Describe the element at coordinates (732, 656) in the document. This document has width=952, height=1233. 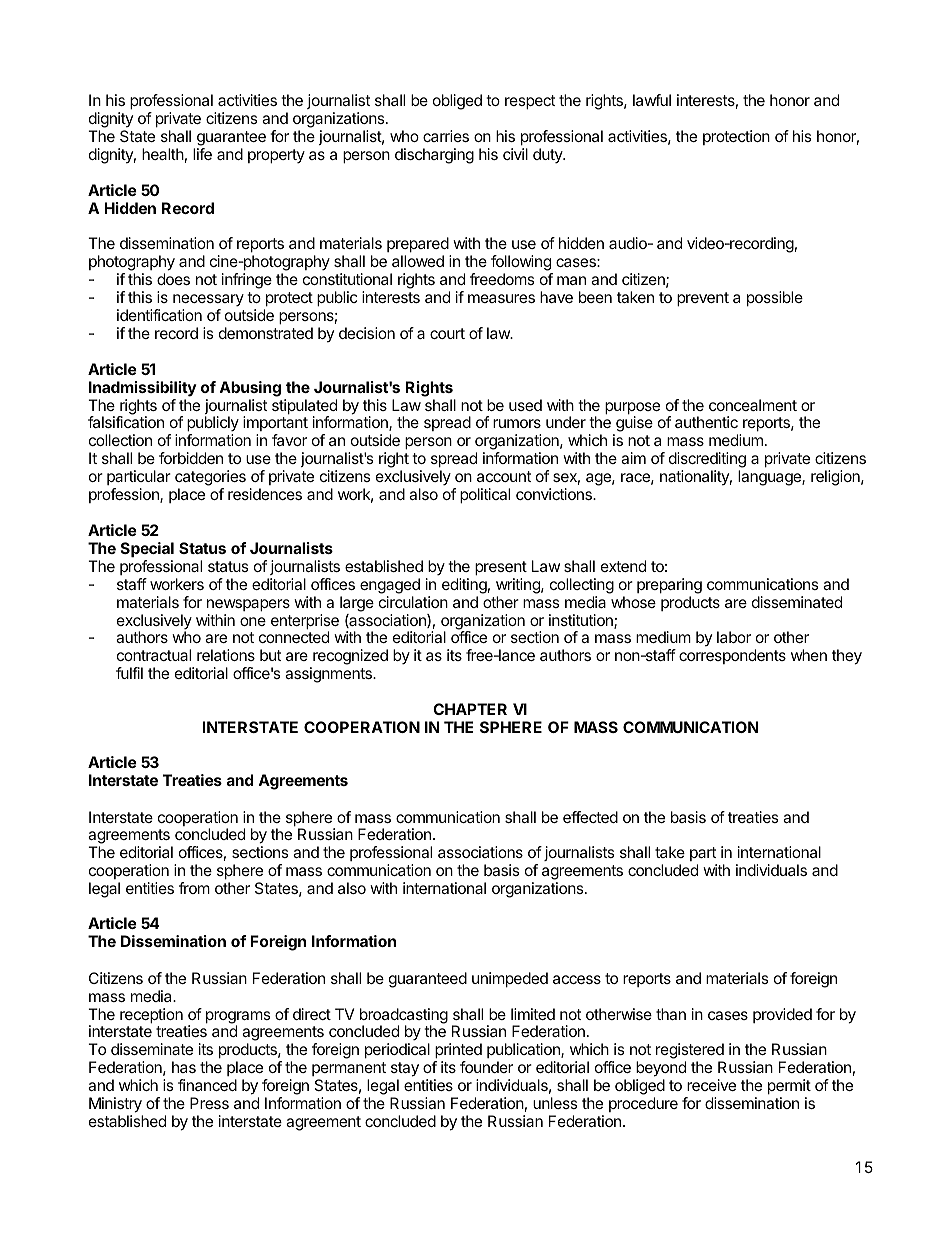
I see `correspondents` at that location.
